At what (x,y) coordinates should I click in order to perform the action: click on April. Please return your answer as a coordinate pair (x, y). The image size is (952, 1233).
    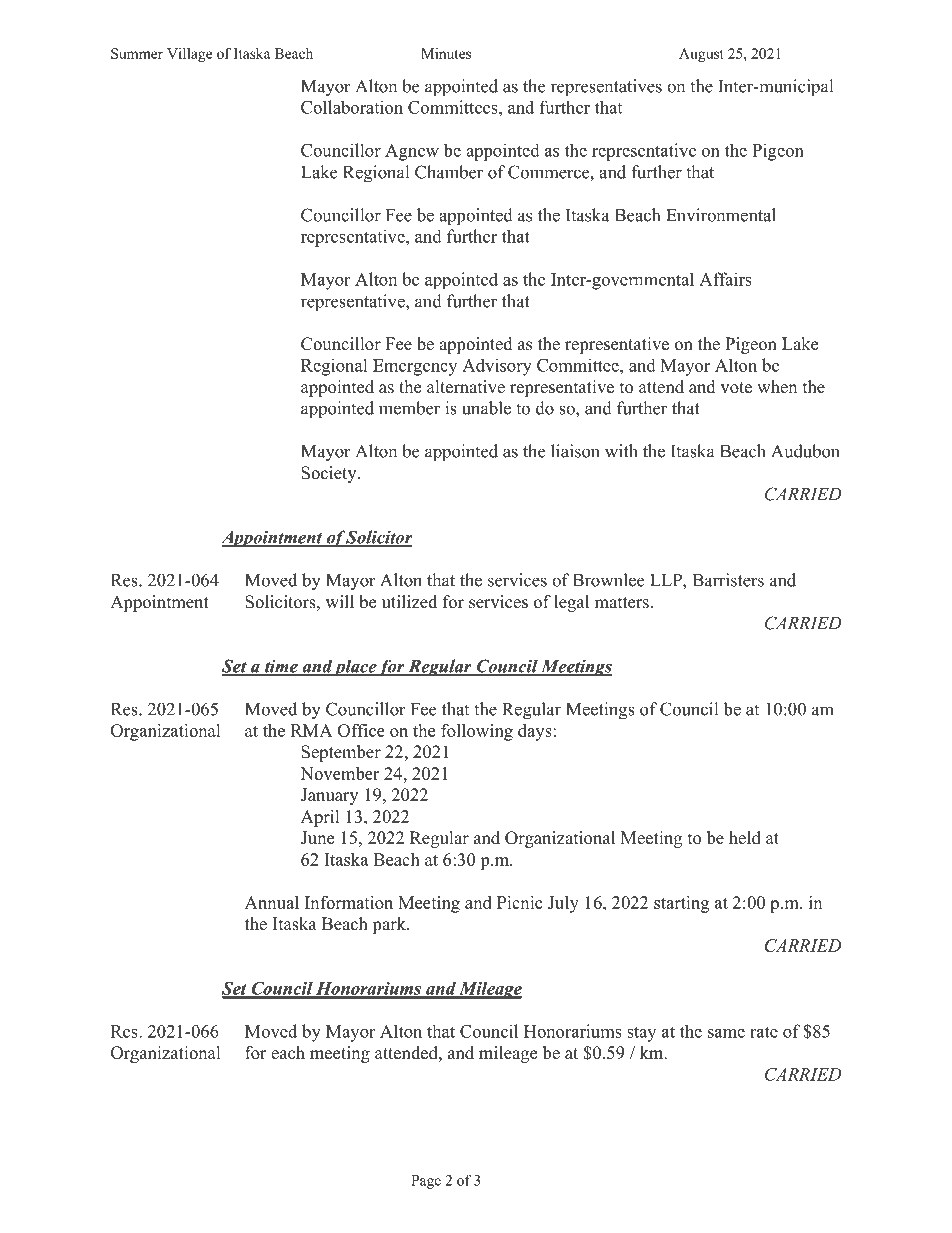
    Looking at the image, I should click on (320, 818).
